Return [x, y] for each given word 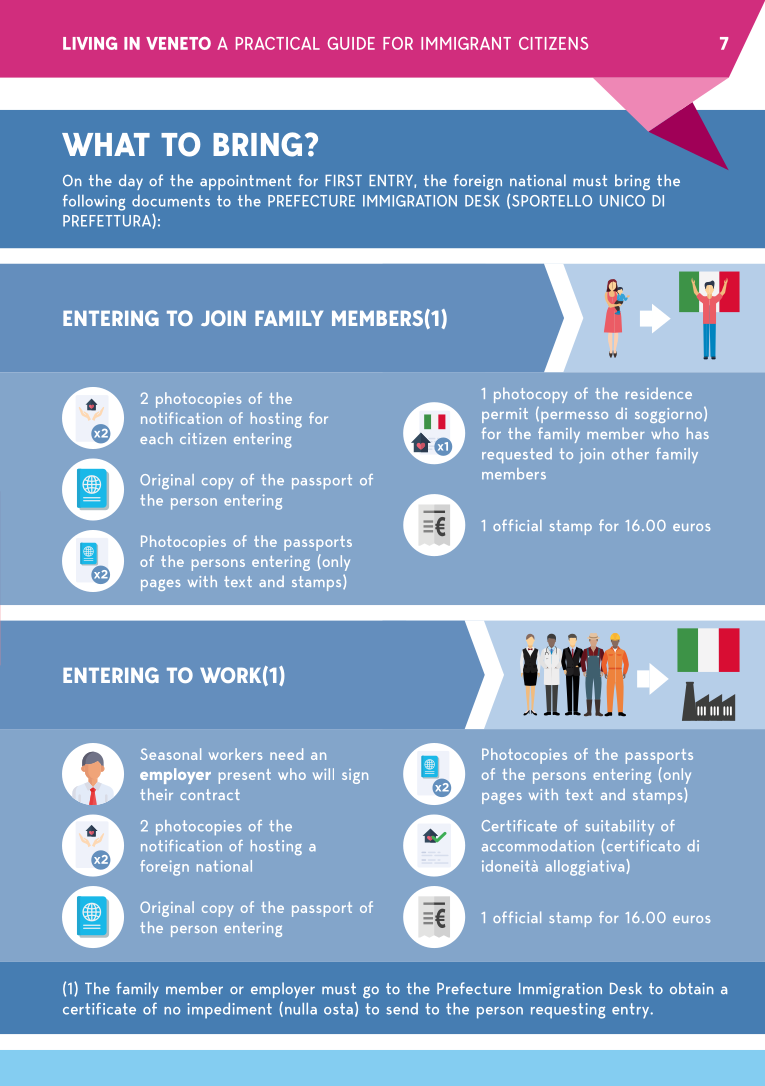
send [402, 1009]
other [630, 454]
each [156, 438]
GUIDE [351, 43]
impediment [229, 1011]
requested [517, 455]
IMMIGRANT [466, 43]
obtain [692, 988]
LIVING [90, 43]
